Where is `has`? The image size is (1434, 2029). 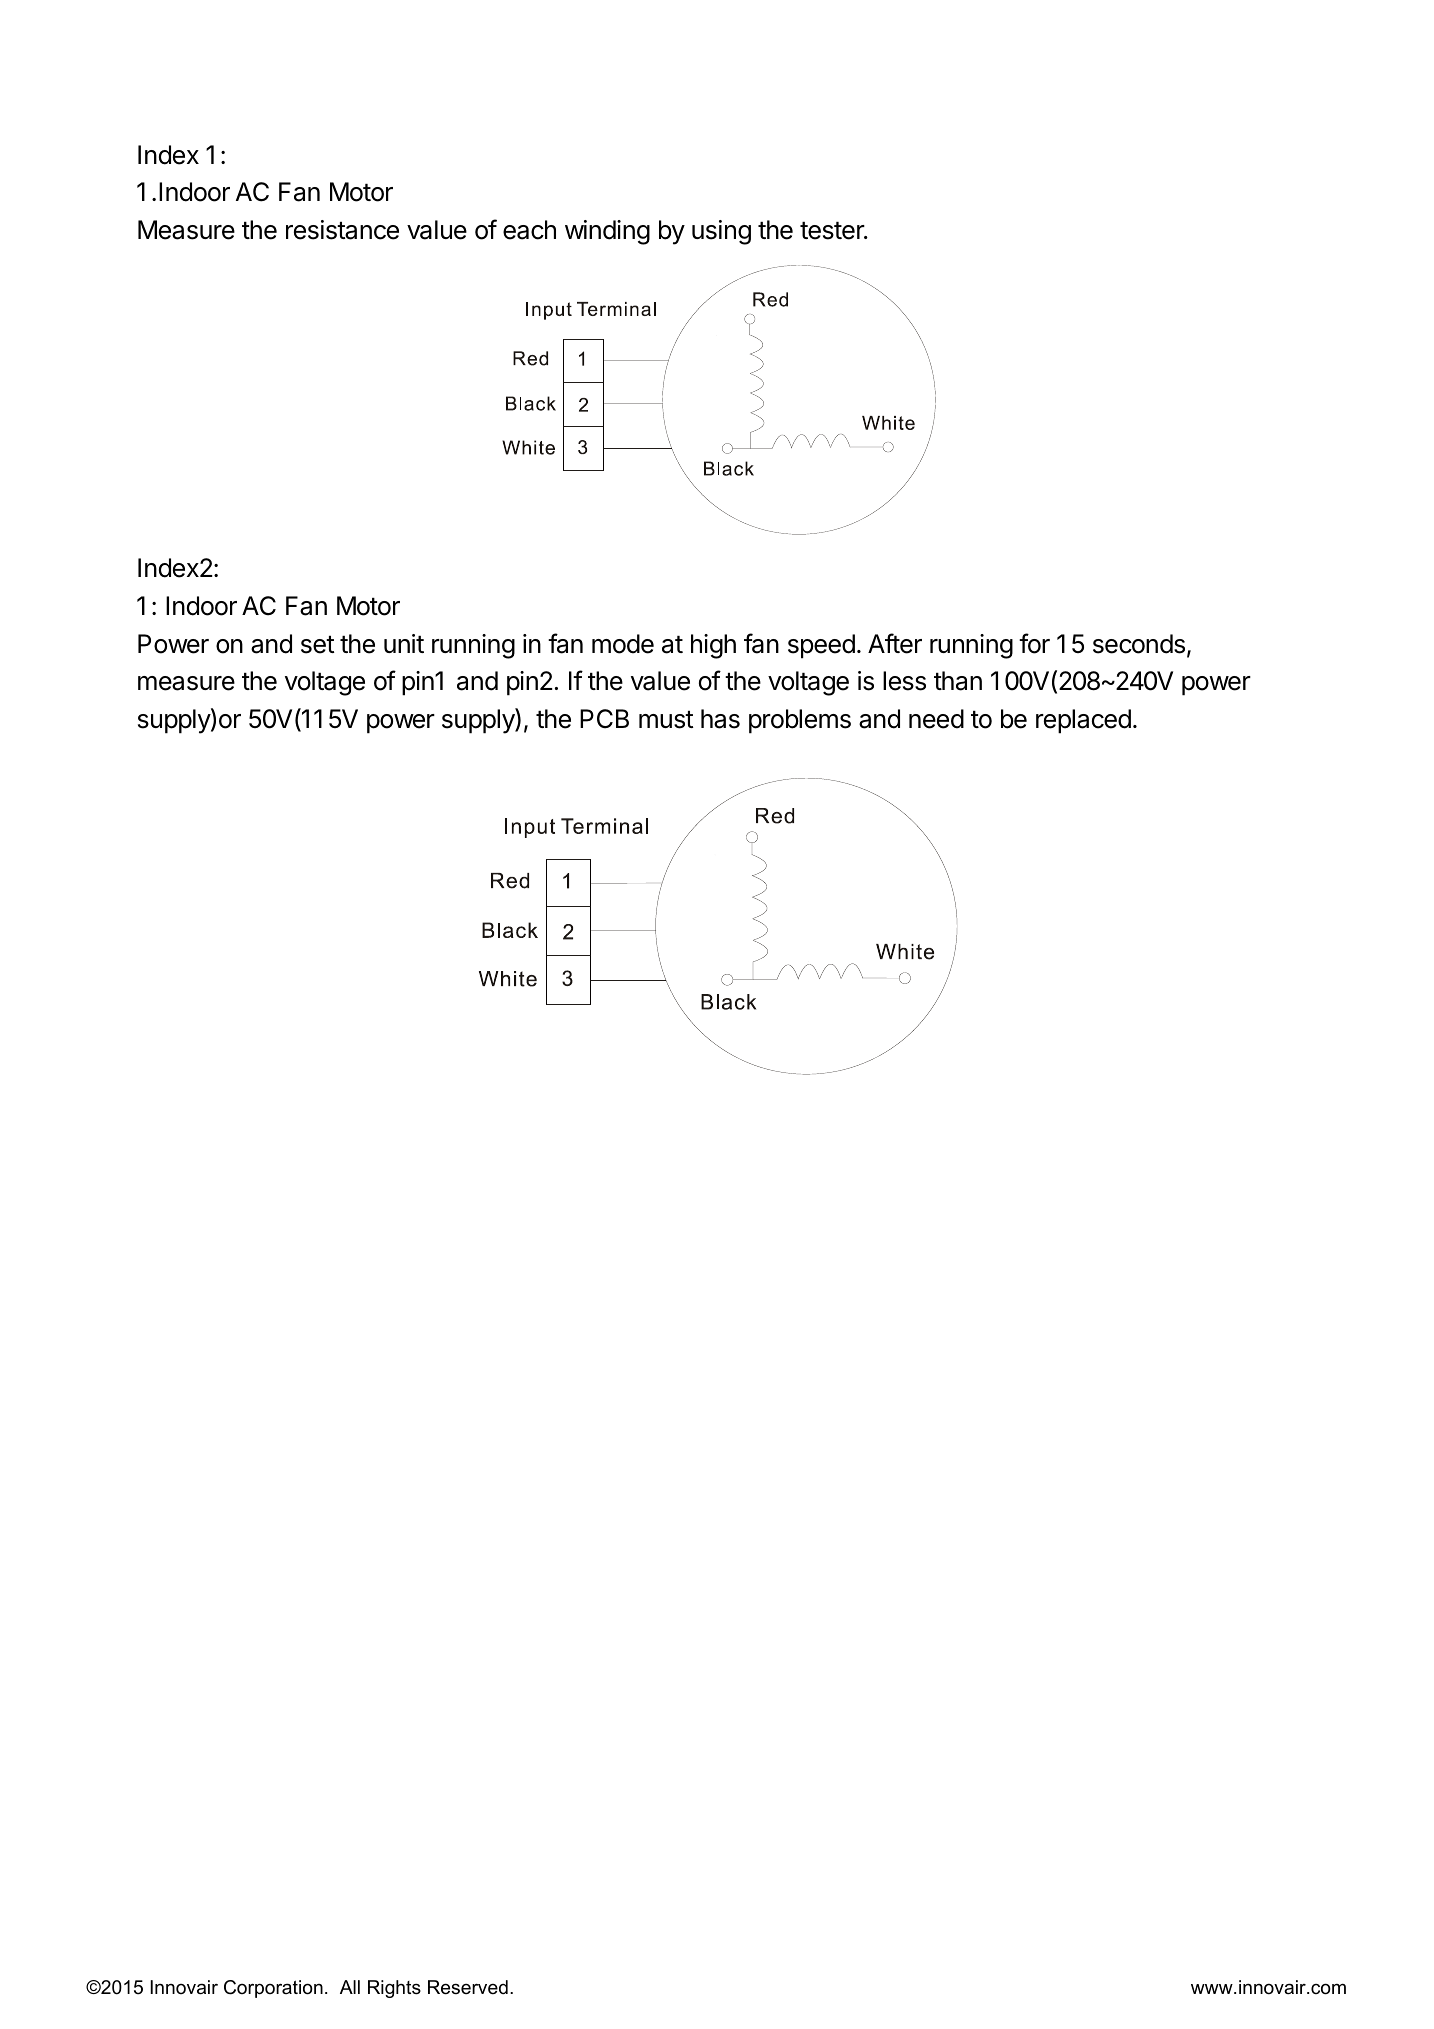
has is located at coordinates (720, 719).
